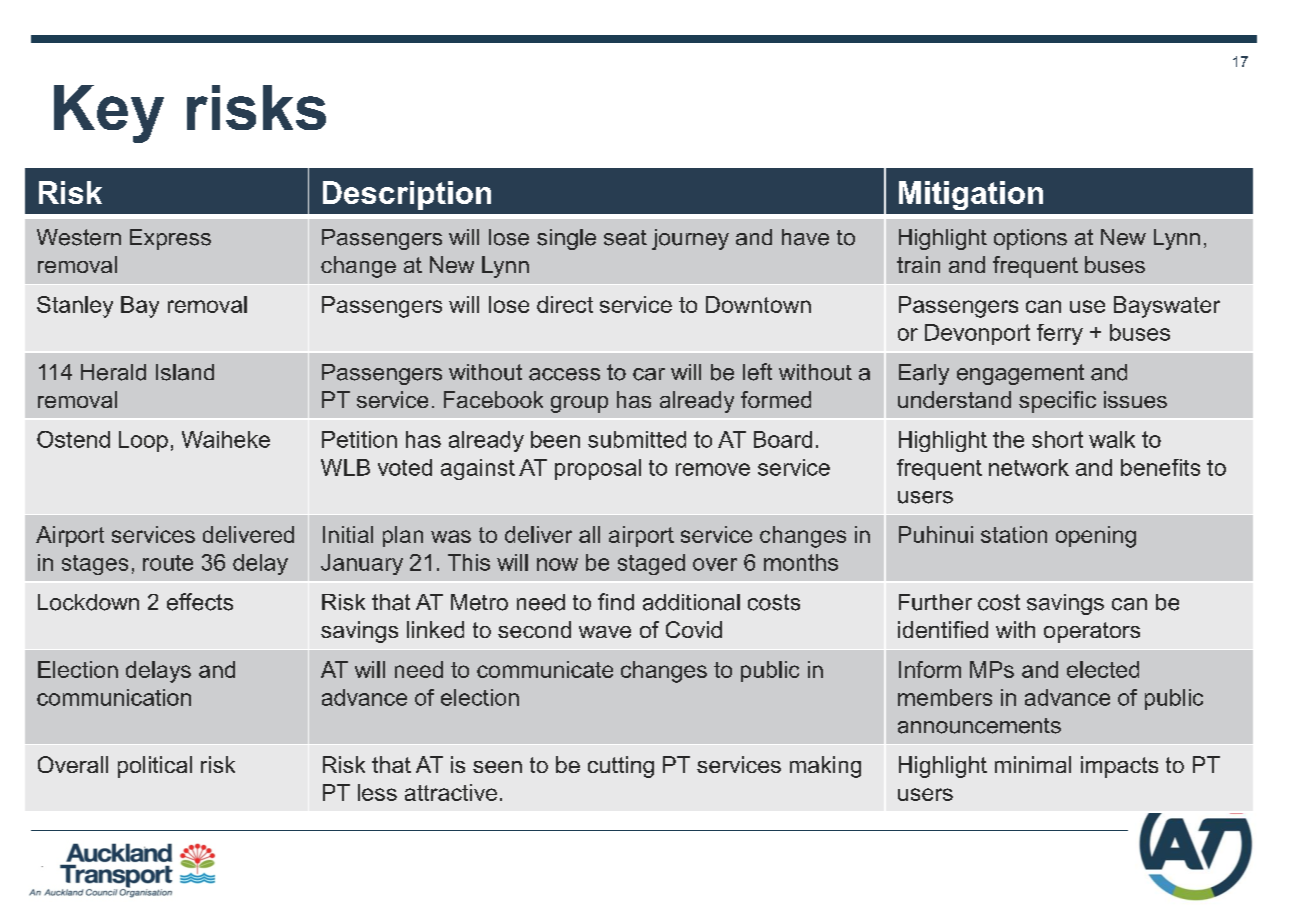 This screenshot has width=1295, height=924. I want to click on Loop, so click(143, 441).
